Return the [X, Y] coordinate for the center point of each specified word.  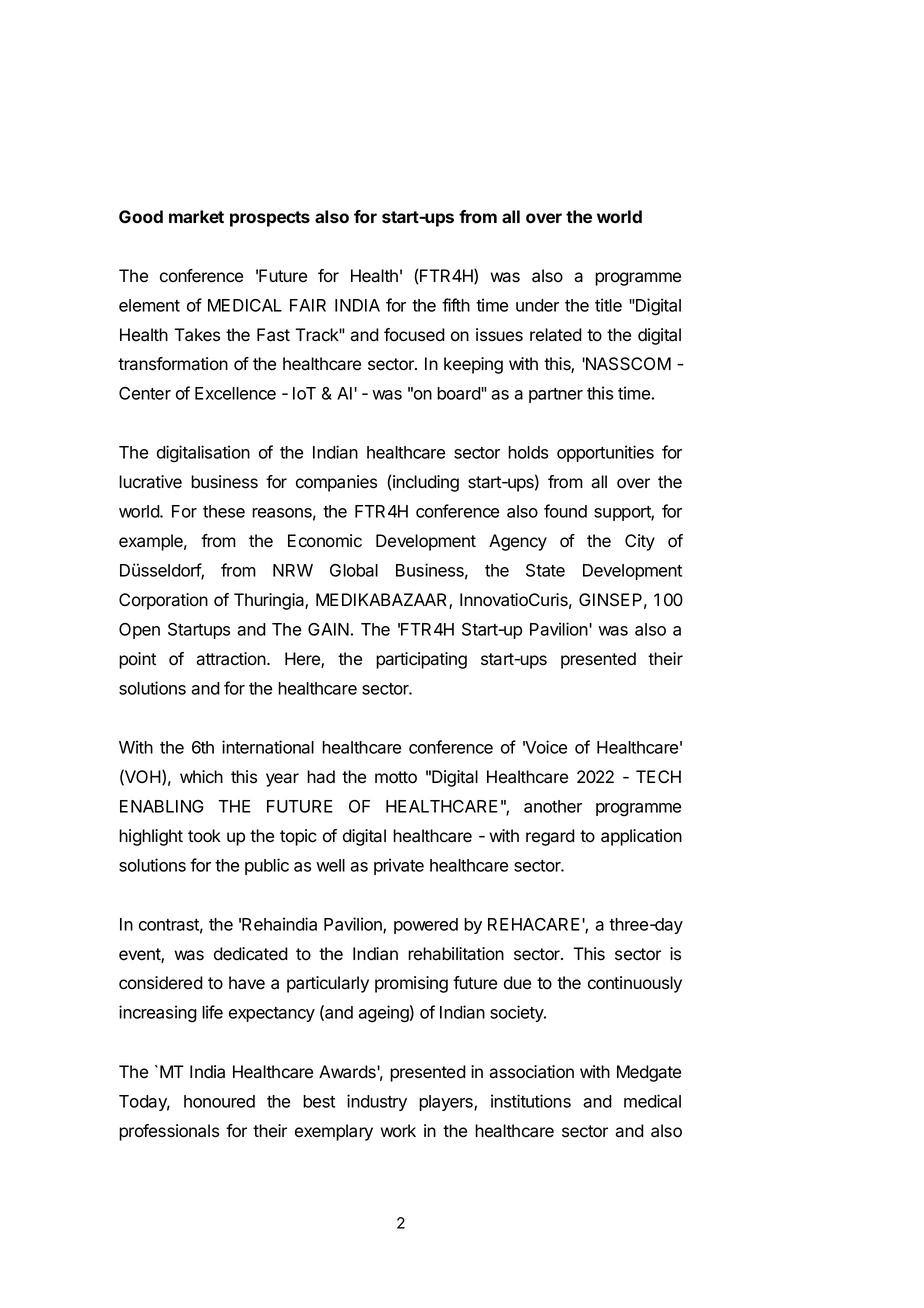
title [608, 305]
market [196, 216]
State [545, 570]
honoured [219, 1101]
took [204, 836]
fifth [456, 305]
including [426, 483]
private [399, 866]
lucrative [150, 482]
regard [550, 837]
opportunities [605, 453]
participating [421, 660]
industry [377, 1102]
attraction [232, 659]
